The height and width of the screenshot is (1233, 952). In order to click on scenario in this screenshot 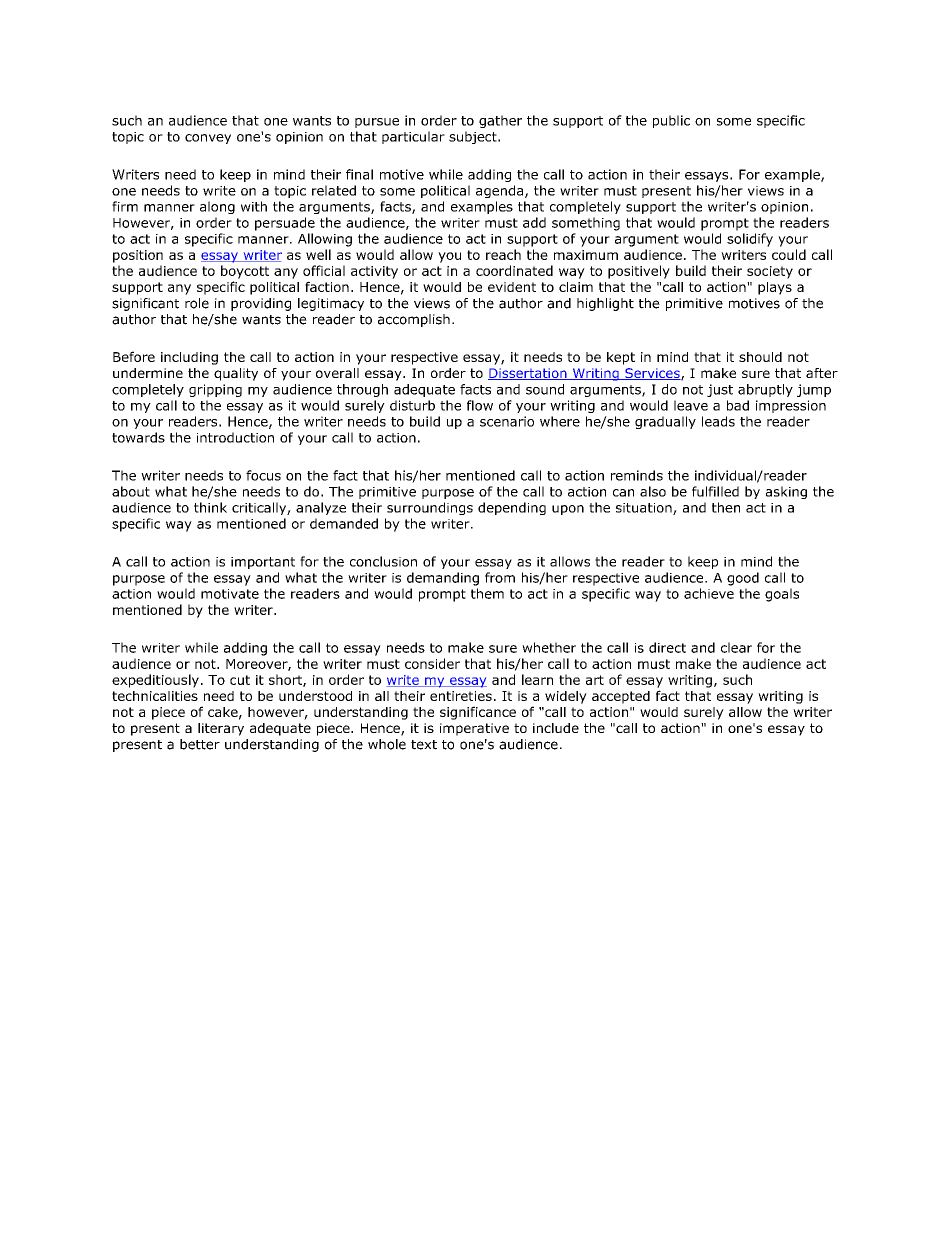, I will do `click(507, 421)`.
